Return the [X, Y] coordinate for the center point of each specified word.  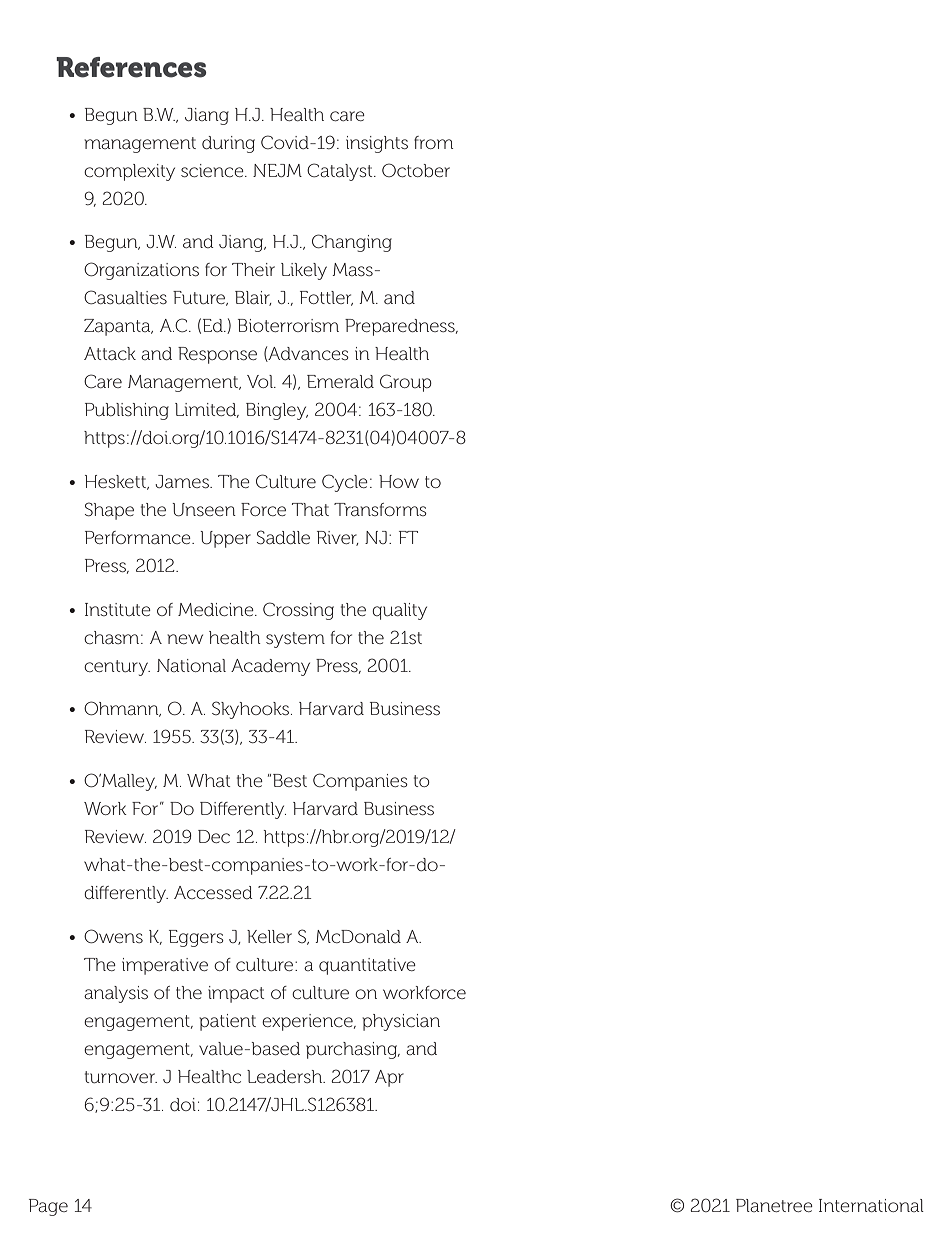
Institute [118, 609]
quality [399, 611]
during [228, 144]
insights [377, 144]
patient [227, 1022]
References [131, 67]
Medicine [217, 609]
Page [48, 1207]
